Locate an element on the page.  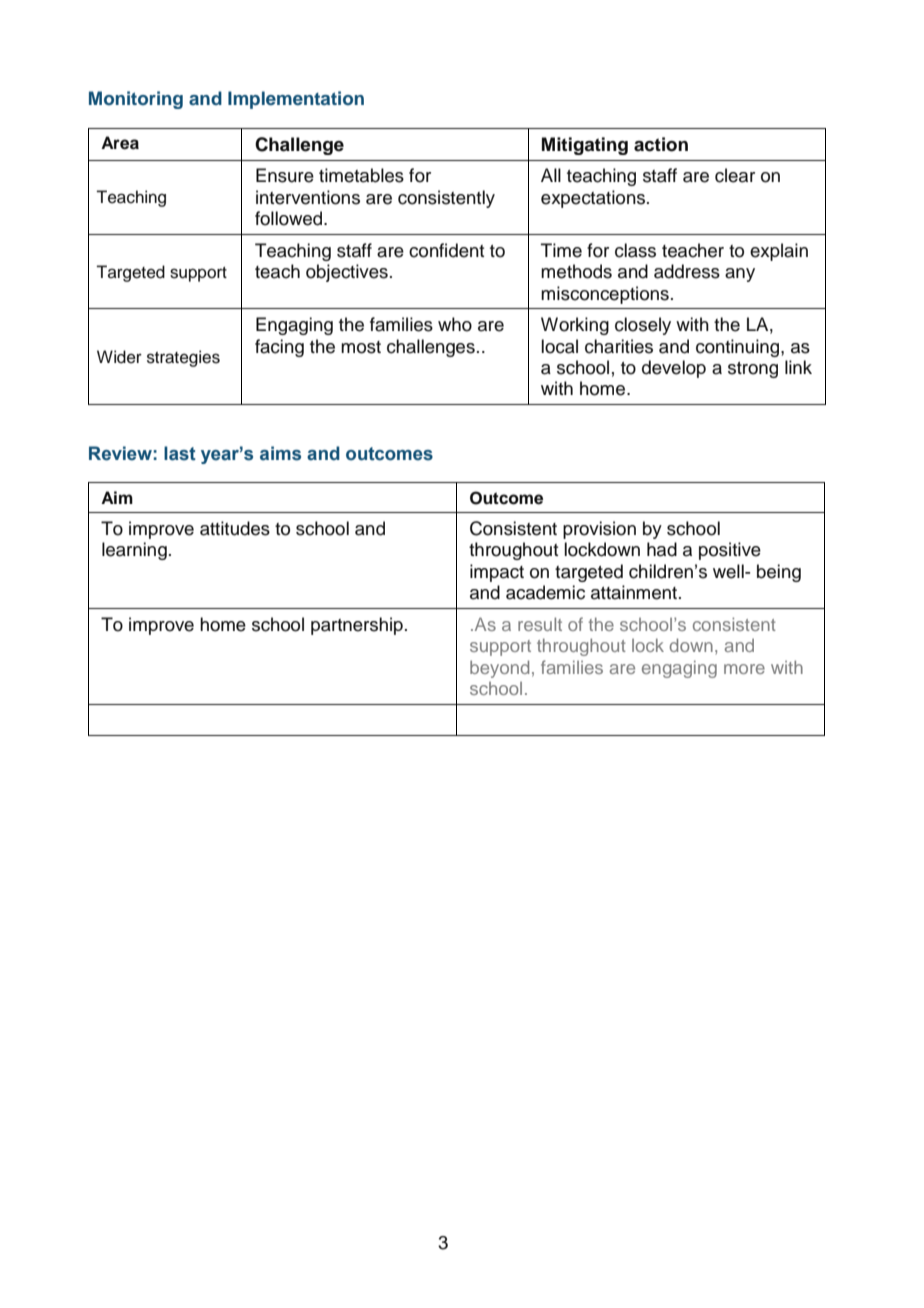
aims is located at coordinates (280, 453).
